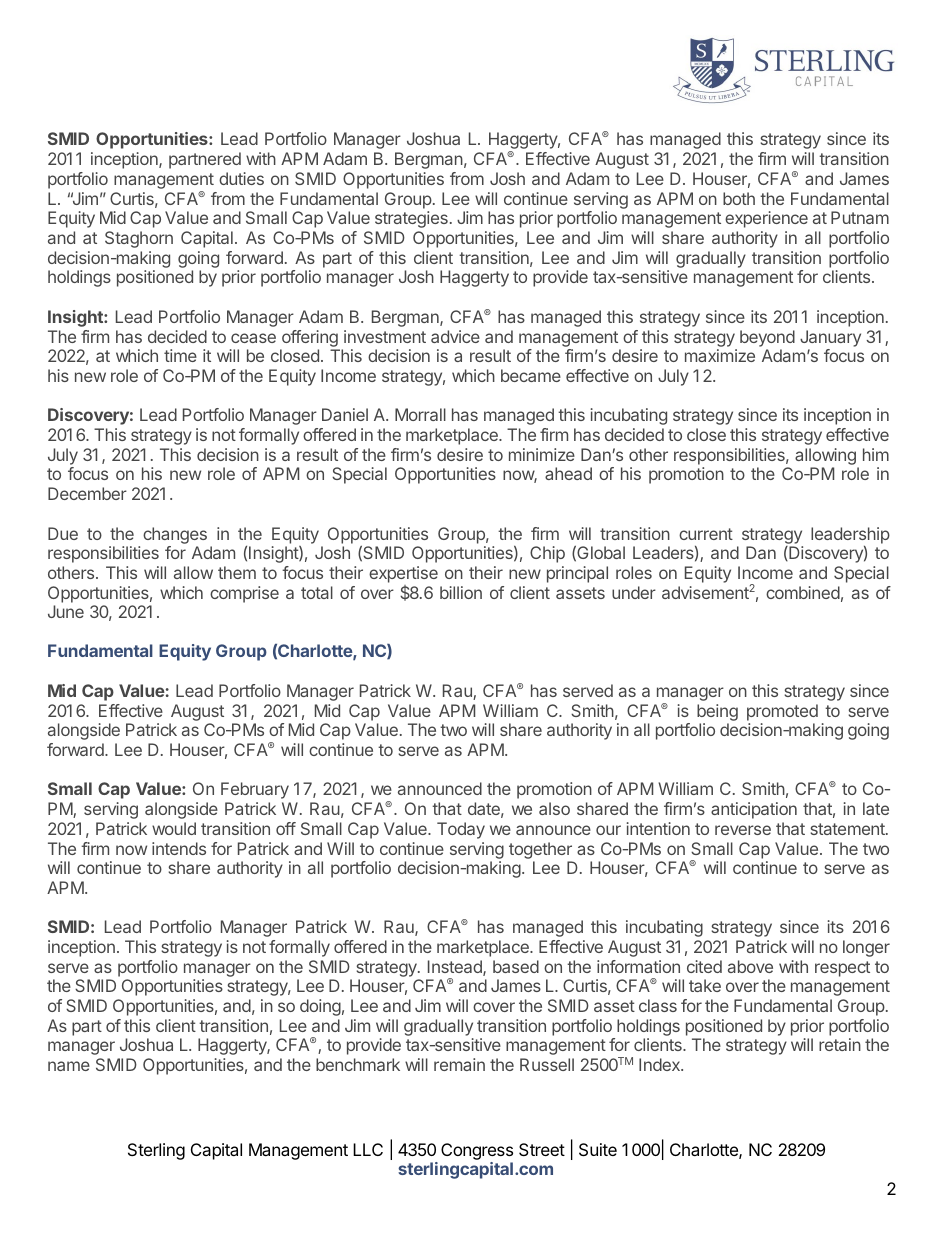 This document has height=1233, width=952. What do you see at coordinates (179, 848) in the document?
I see `intends` at bounding box center [179, 848].
